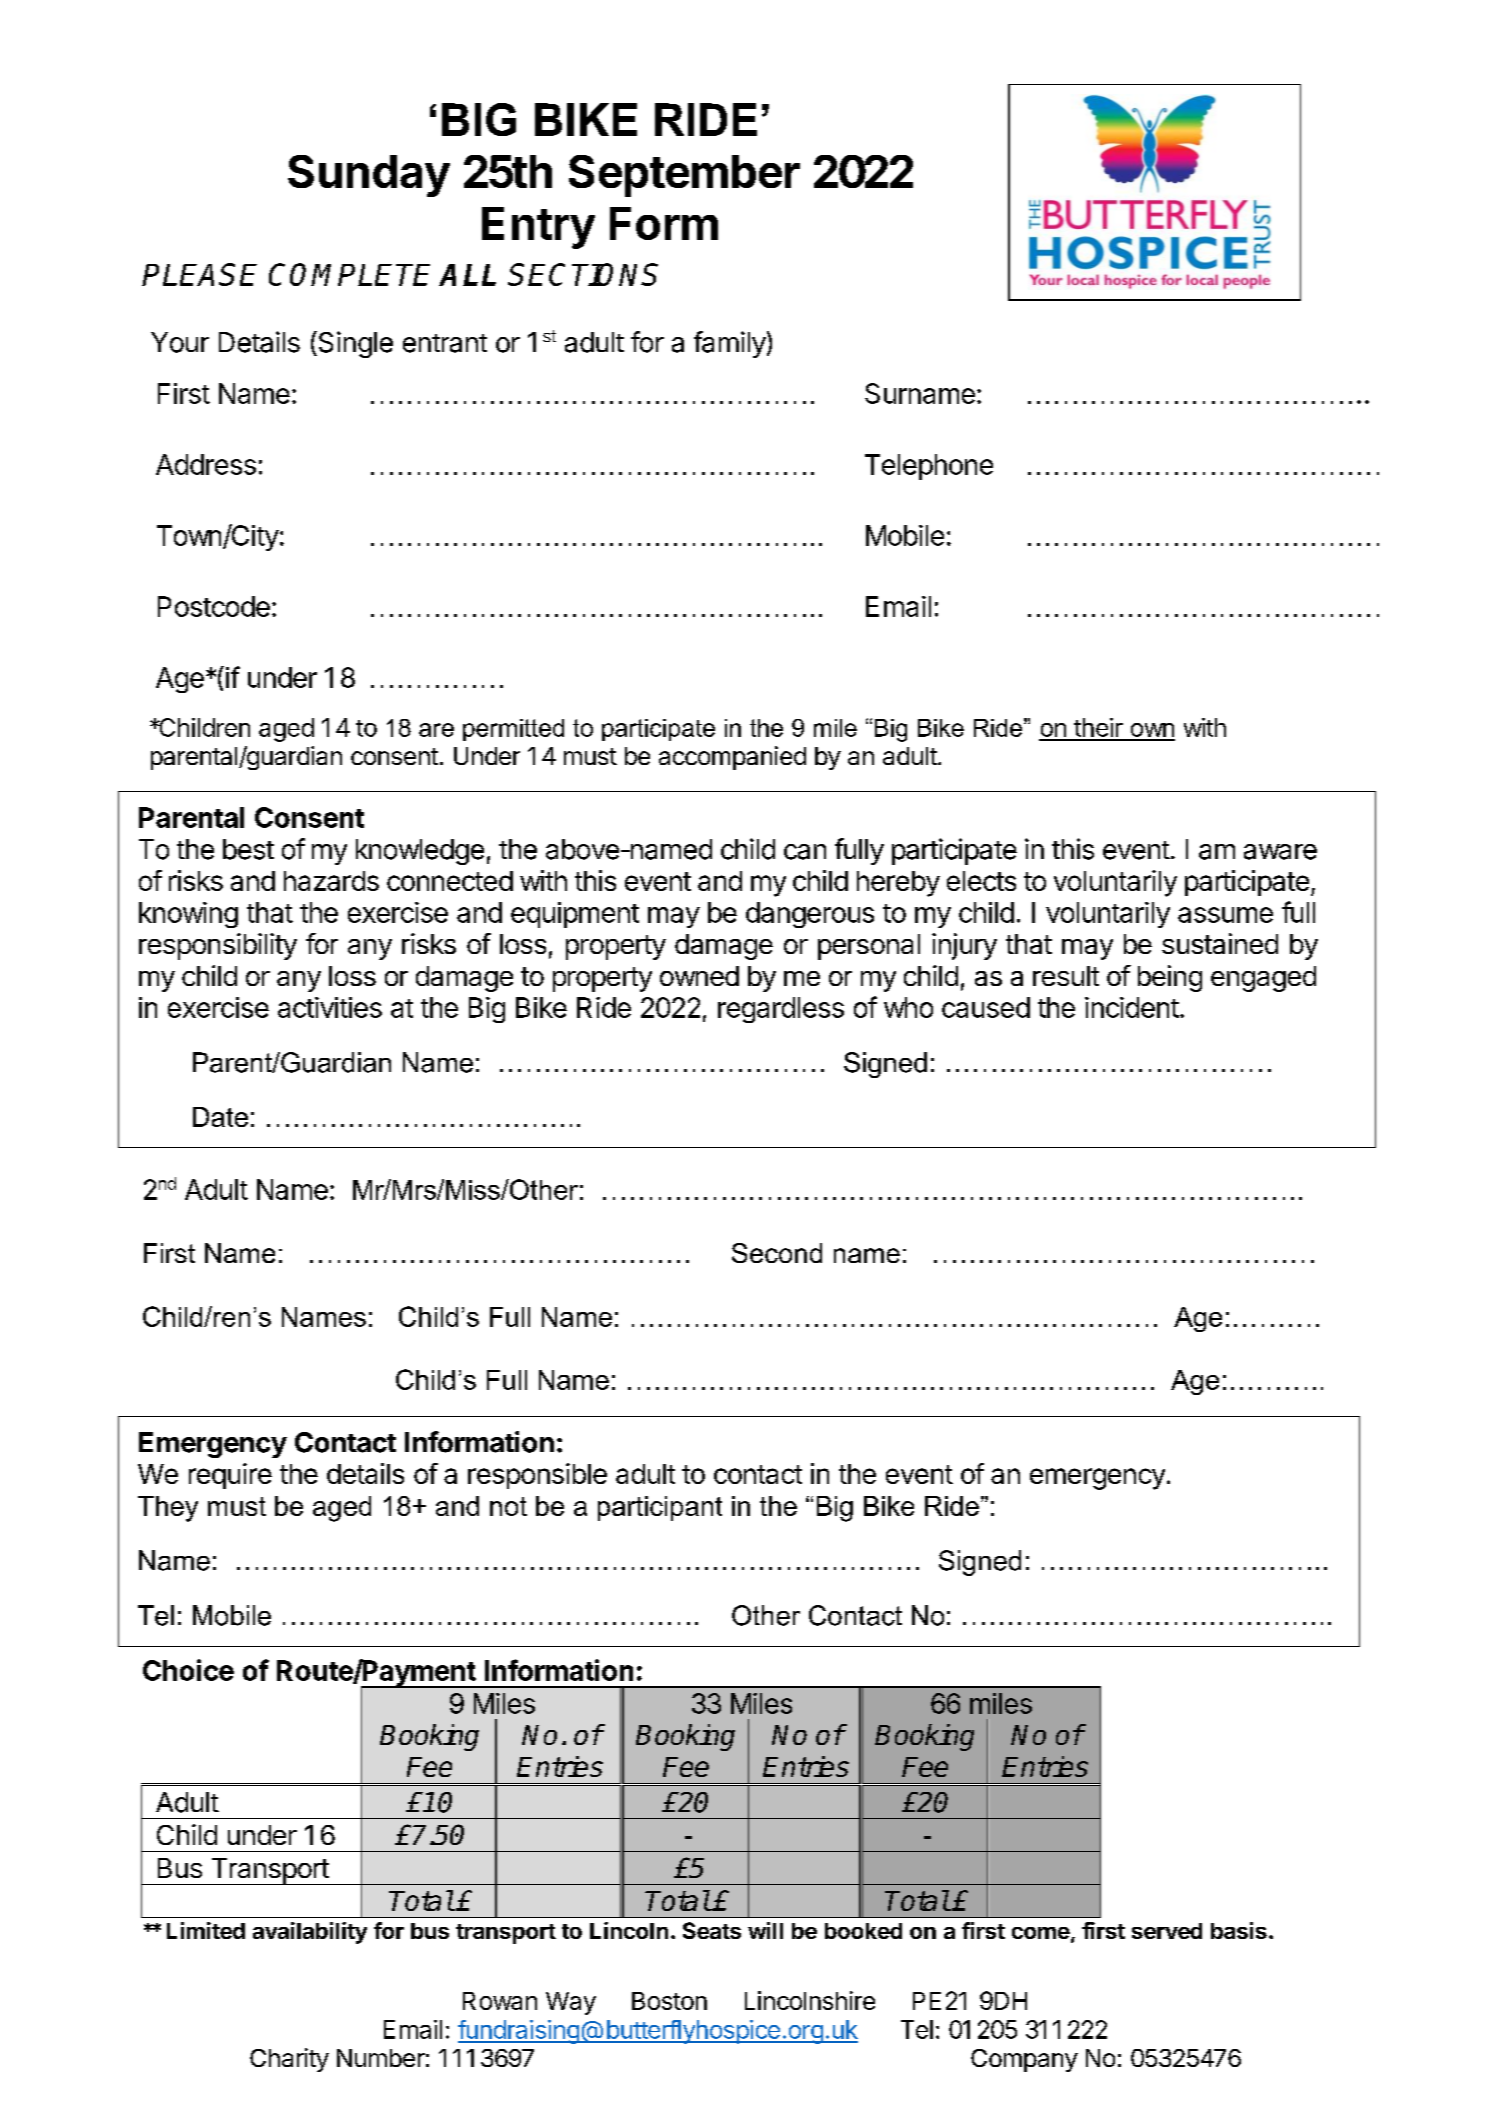  I want to click on Telephone, so click(929, 467).
